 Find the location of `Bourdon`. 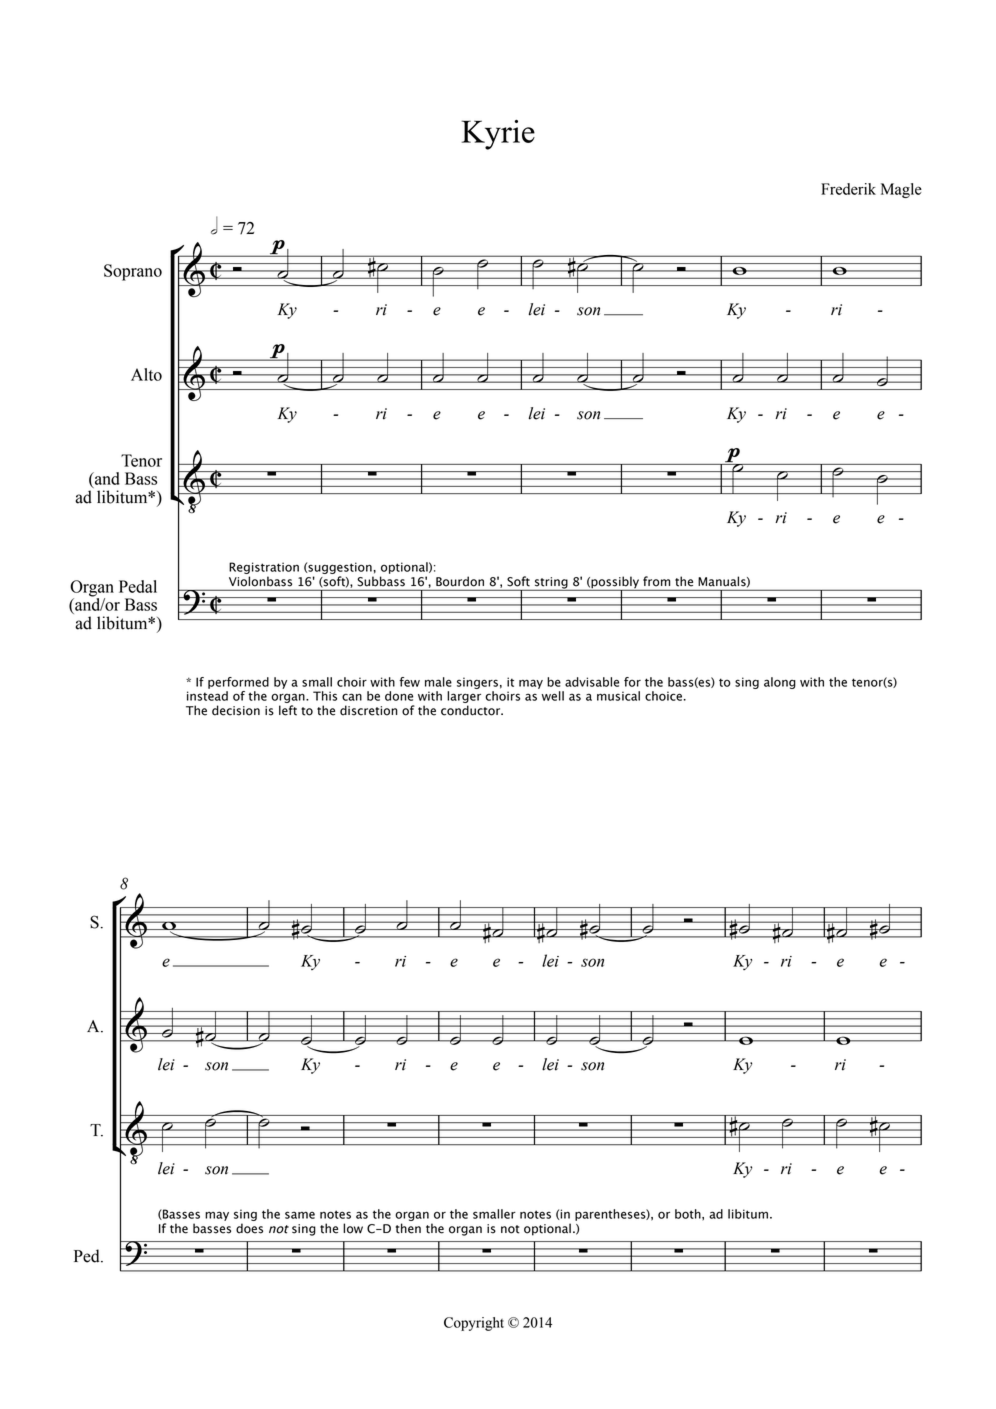

Bourdon is located at coordinates (460, 581).
